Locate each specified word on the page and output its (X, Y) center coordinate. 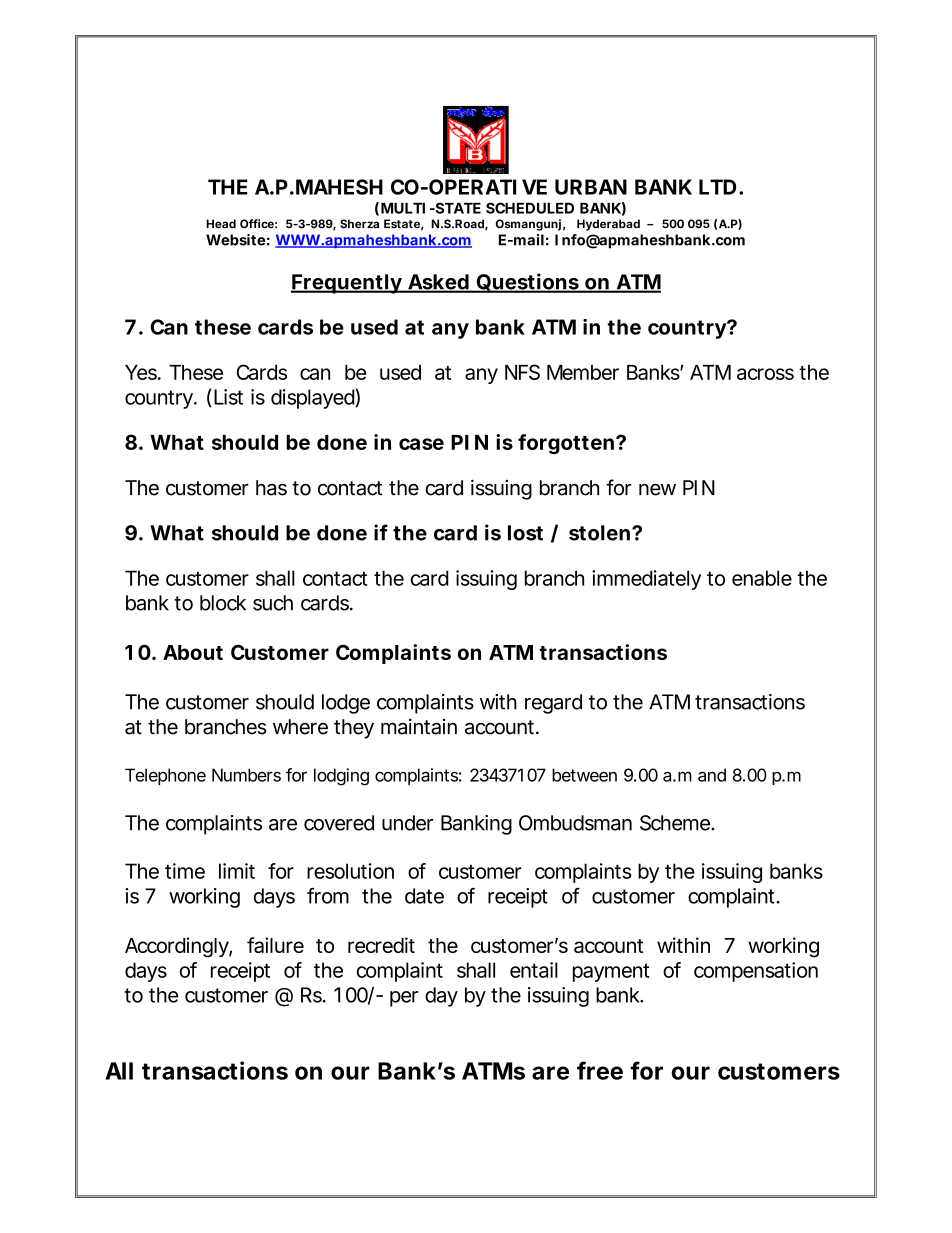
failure (275, 945)
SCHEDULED (530, 208)
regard (553, 704)
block (223, 603)
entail (534, 970)
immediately (646, 580)
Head (221, 224)
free (600, 1070)
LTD (717, 187)
